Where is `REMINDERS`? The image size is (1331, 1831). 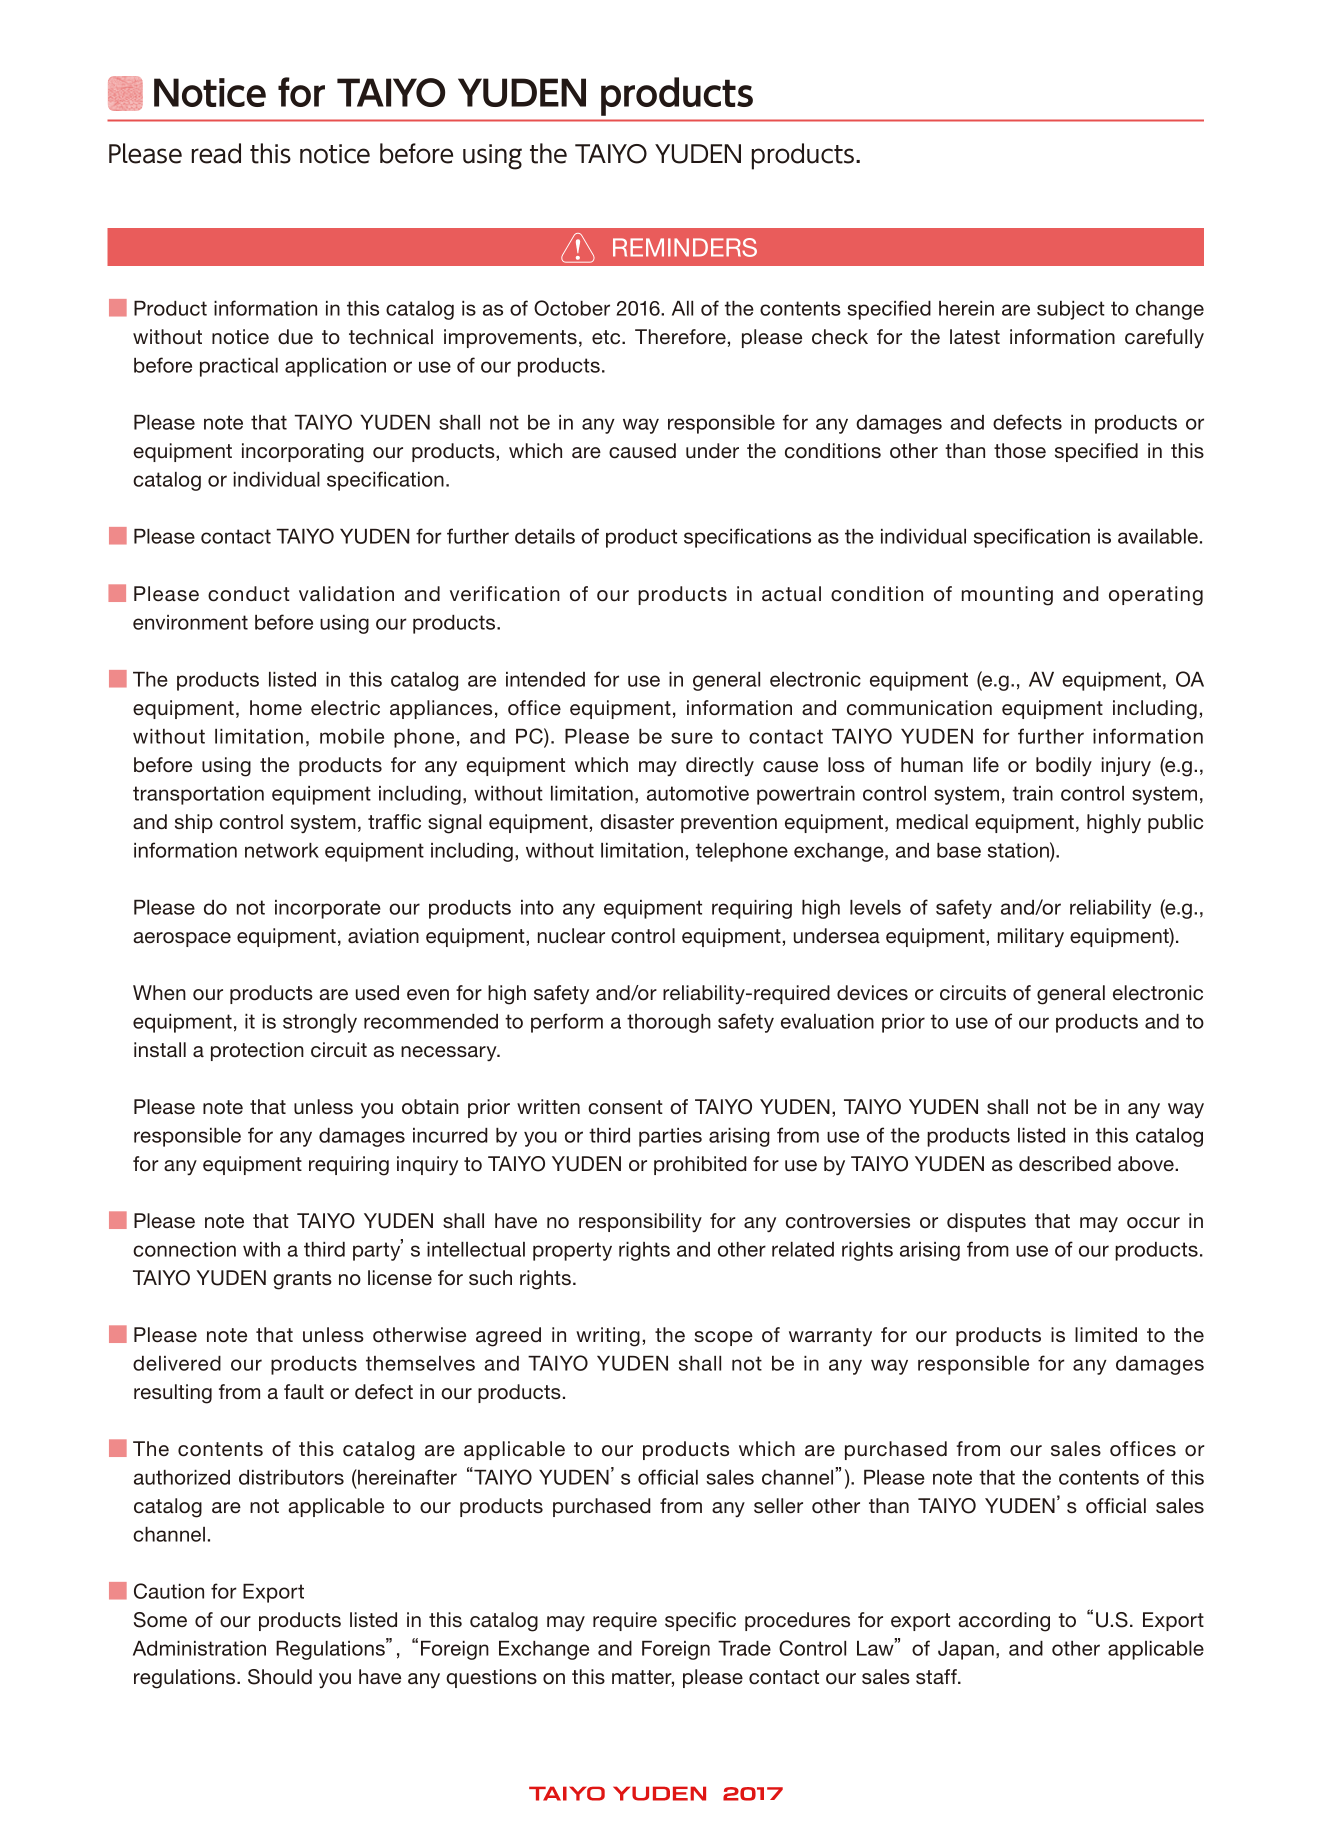 REMINDERS is located at coordinates (685, 247).
